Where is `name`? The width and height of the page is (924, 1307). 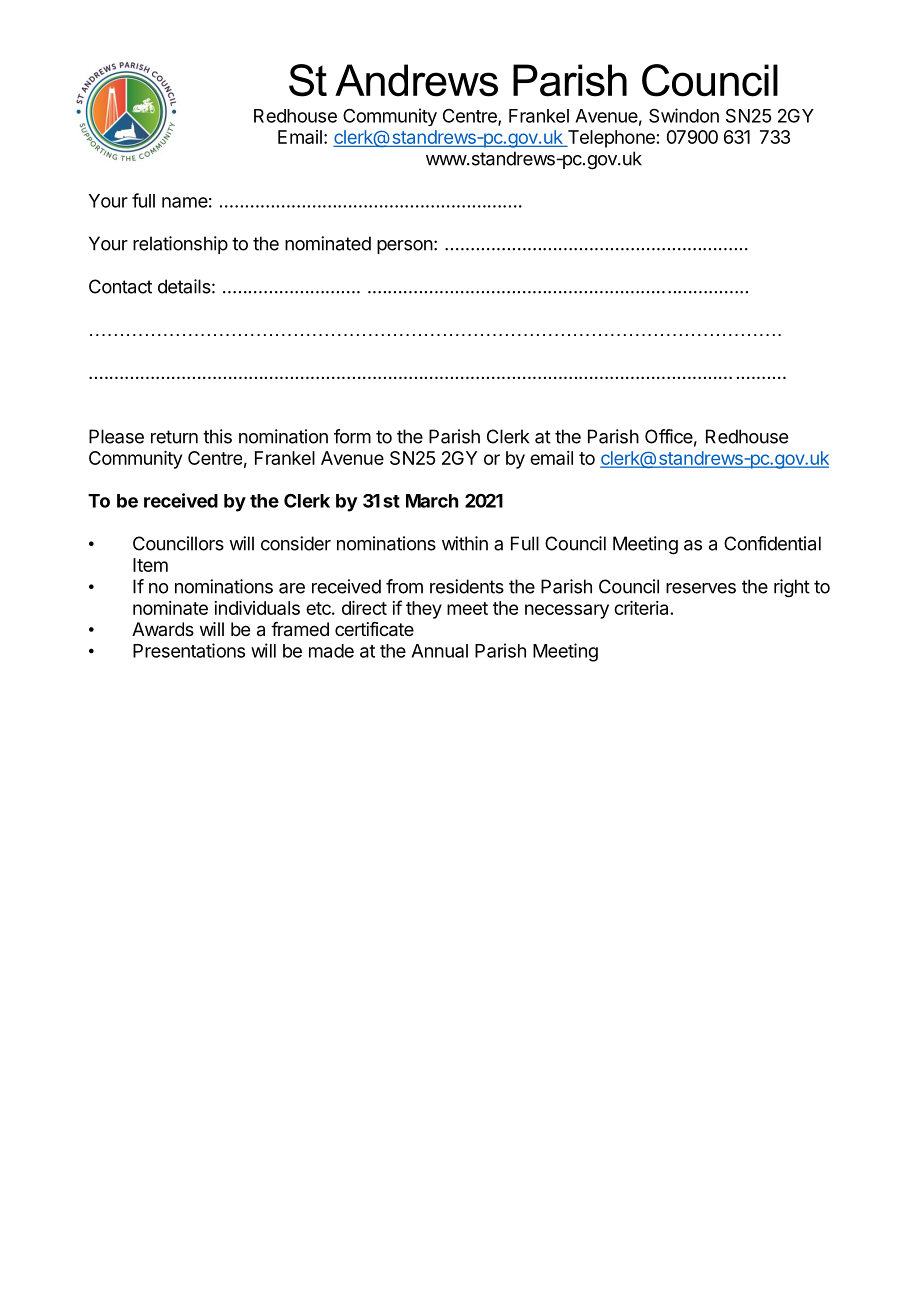 name is located at coordinates (185, 202).
